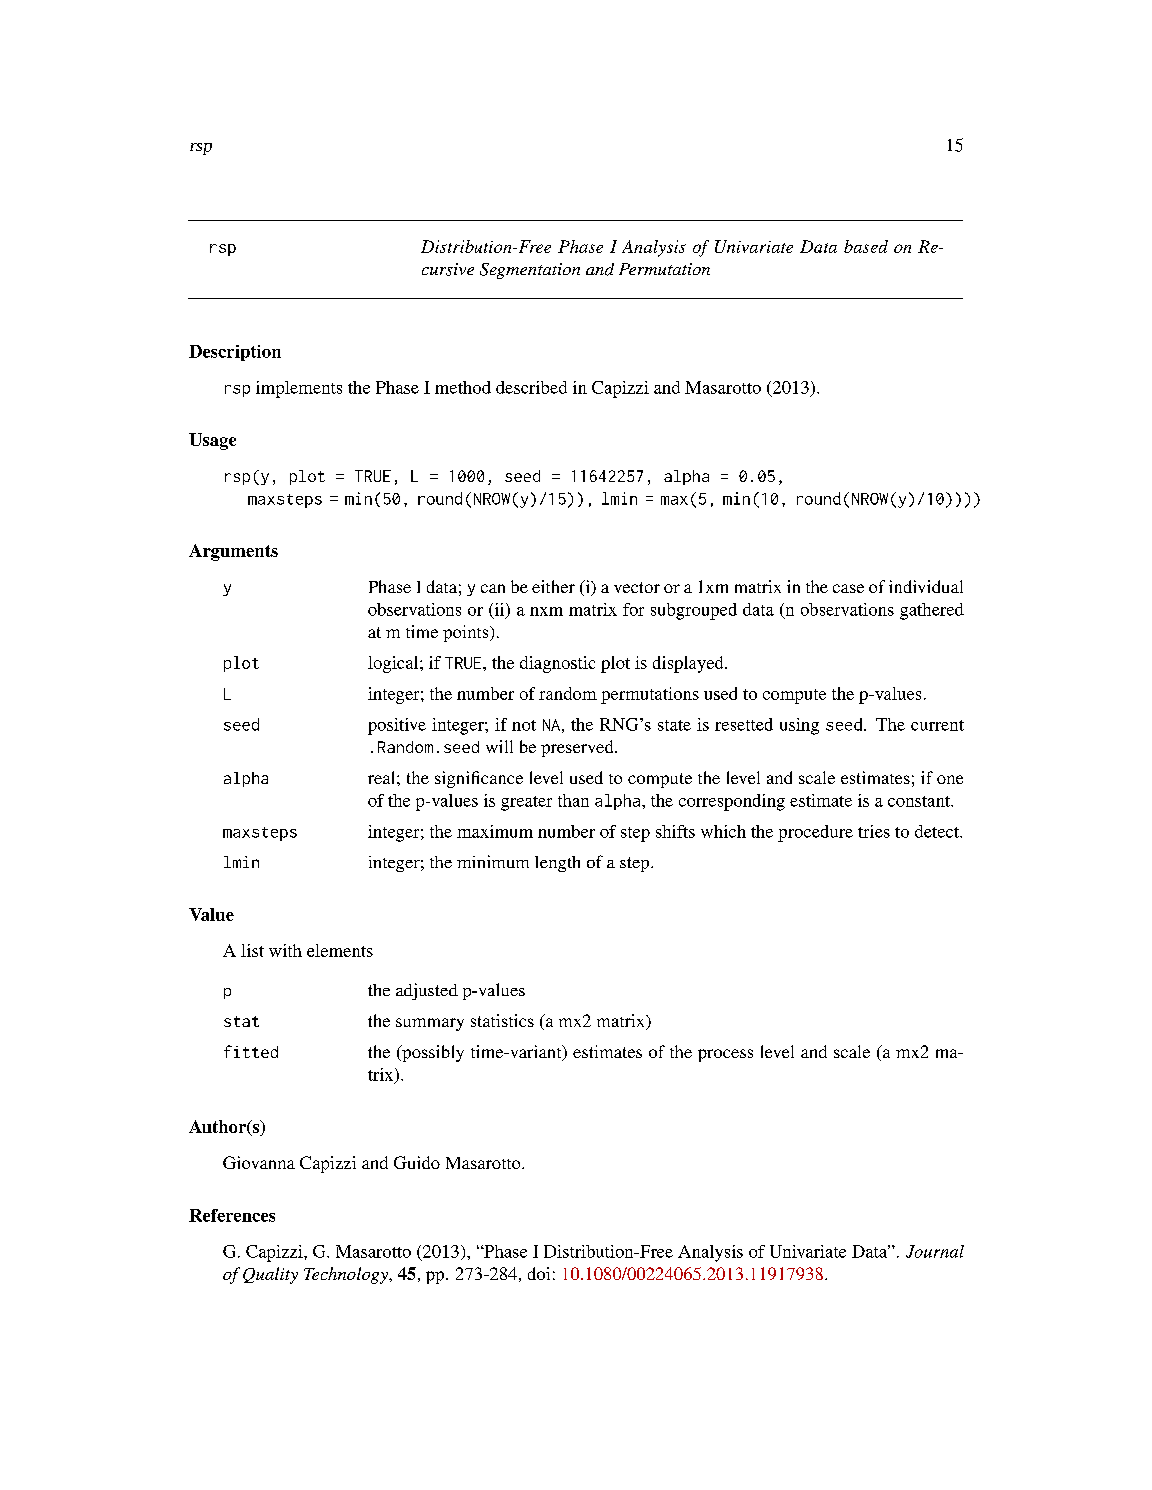  I want to click on summary, so click(430, 1024).
